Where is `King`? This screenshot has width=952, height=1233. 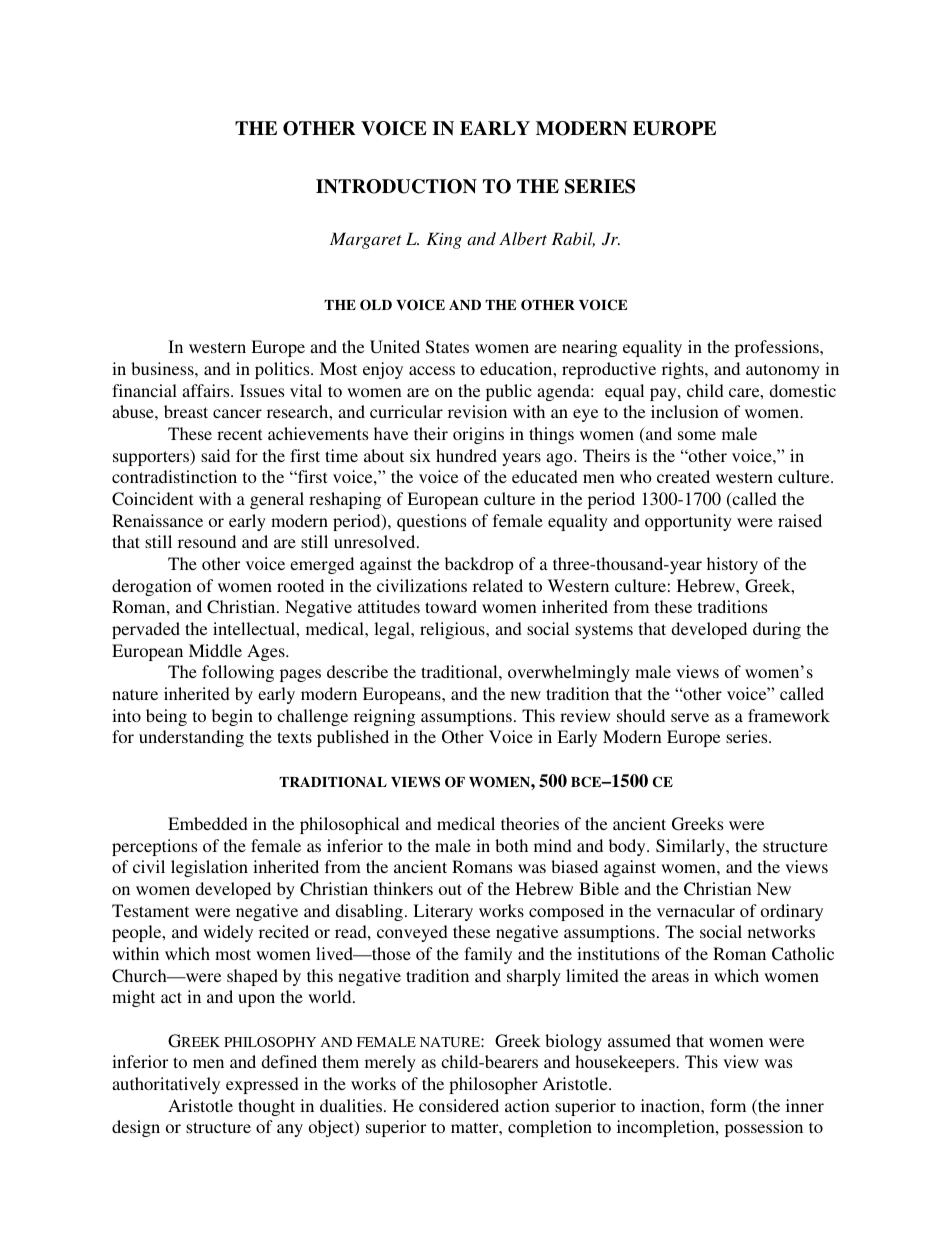
King is located at coordinates (444, 240).
